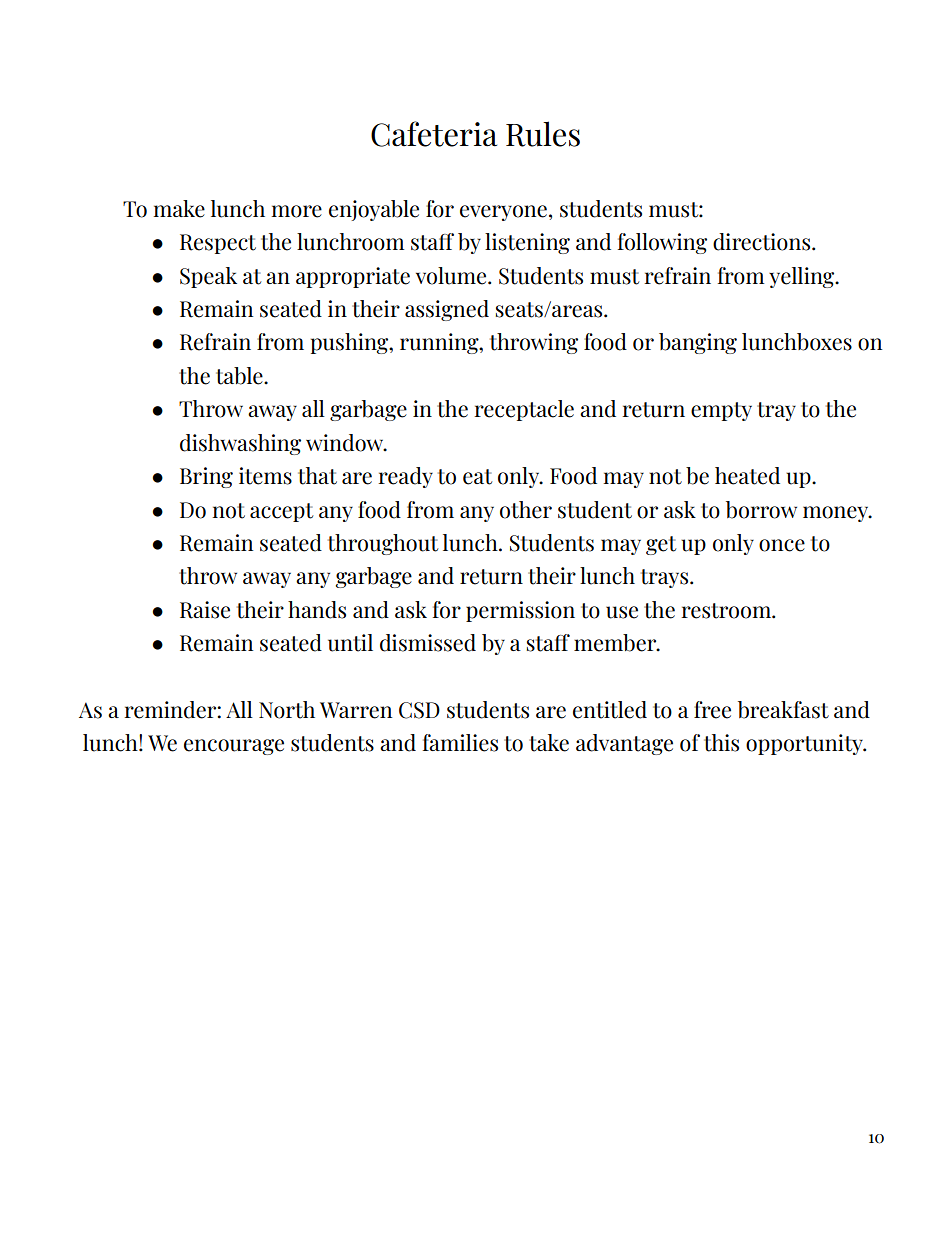 This screenshot has height=1233, width=952. What do you see at coordinates (208, 277) in the screenshot?
I see `Speak` at bounding box center [208, 277].
